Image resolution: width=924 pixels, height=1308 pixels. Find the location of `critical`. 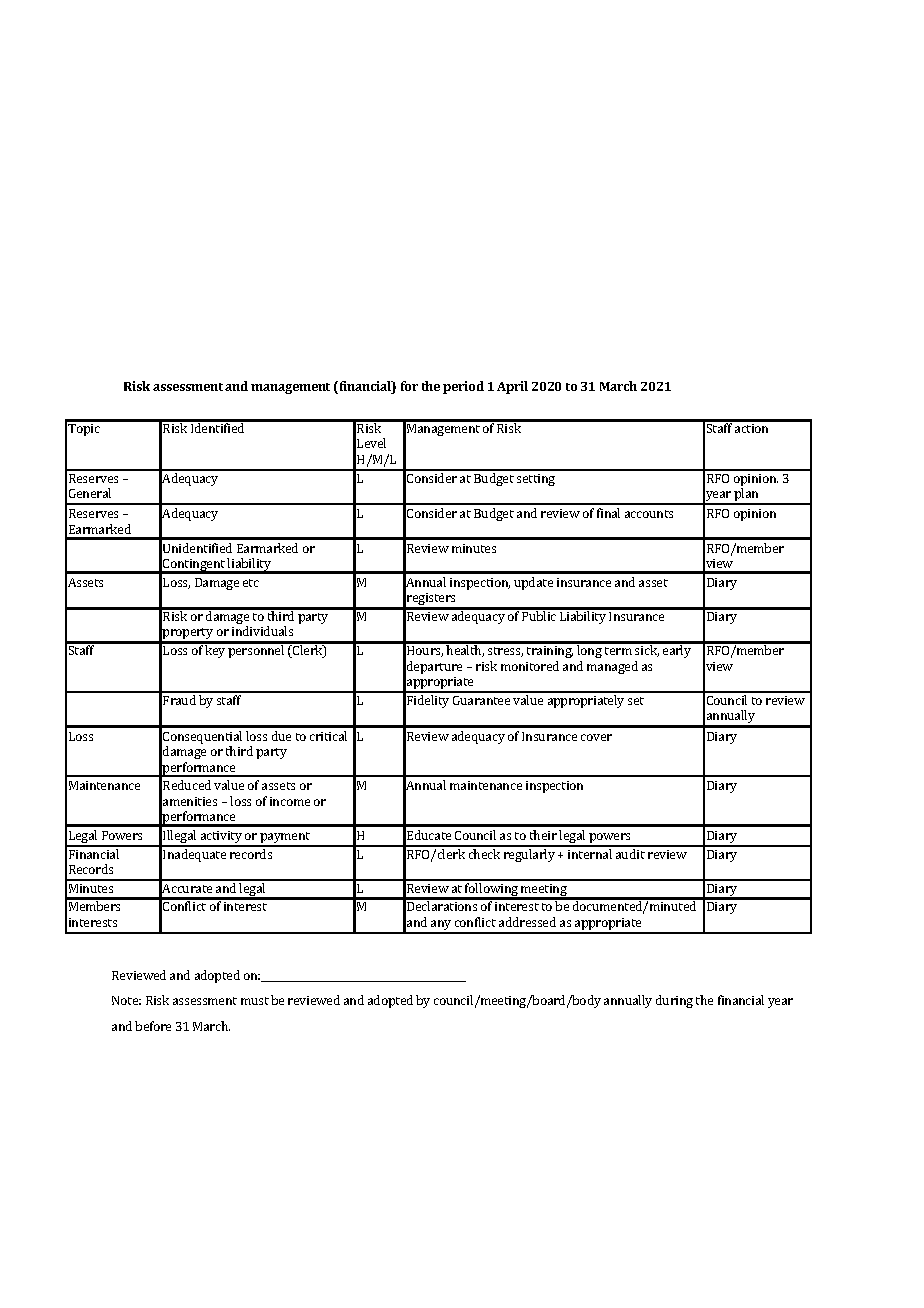

critical is located at coordinates (328, 736).
